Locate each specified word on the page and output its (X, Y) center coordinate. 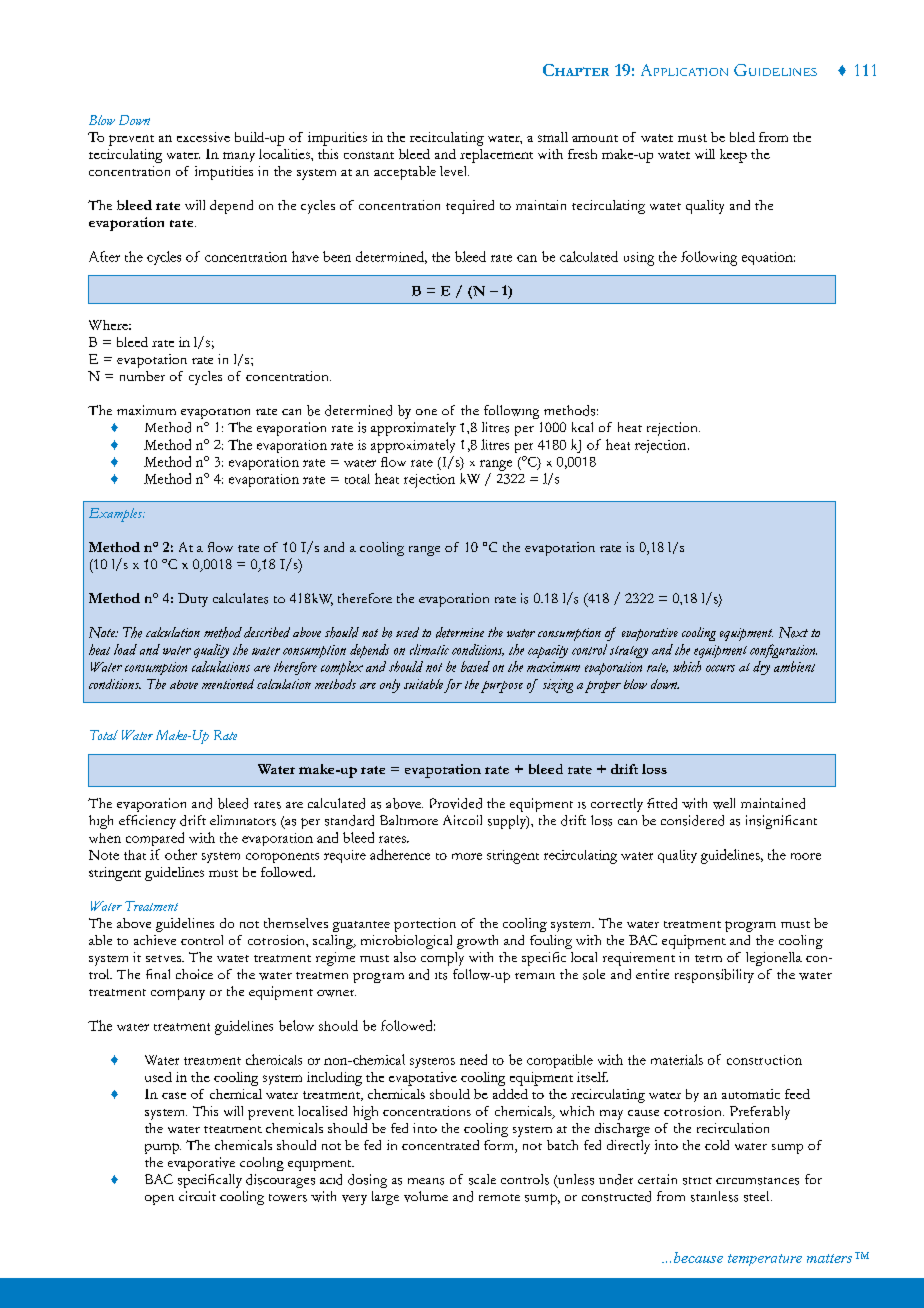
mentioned (228, 684)
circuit (197, 1196)
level (454, 171)
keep (733, 156)
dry (761, 668)
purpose (502, 687)
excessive (203, 137)
